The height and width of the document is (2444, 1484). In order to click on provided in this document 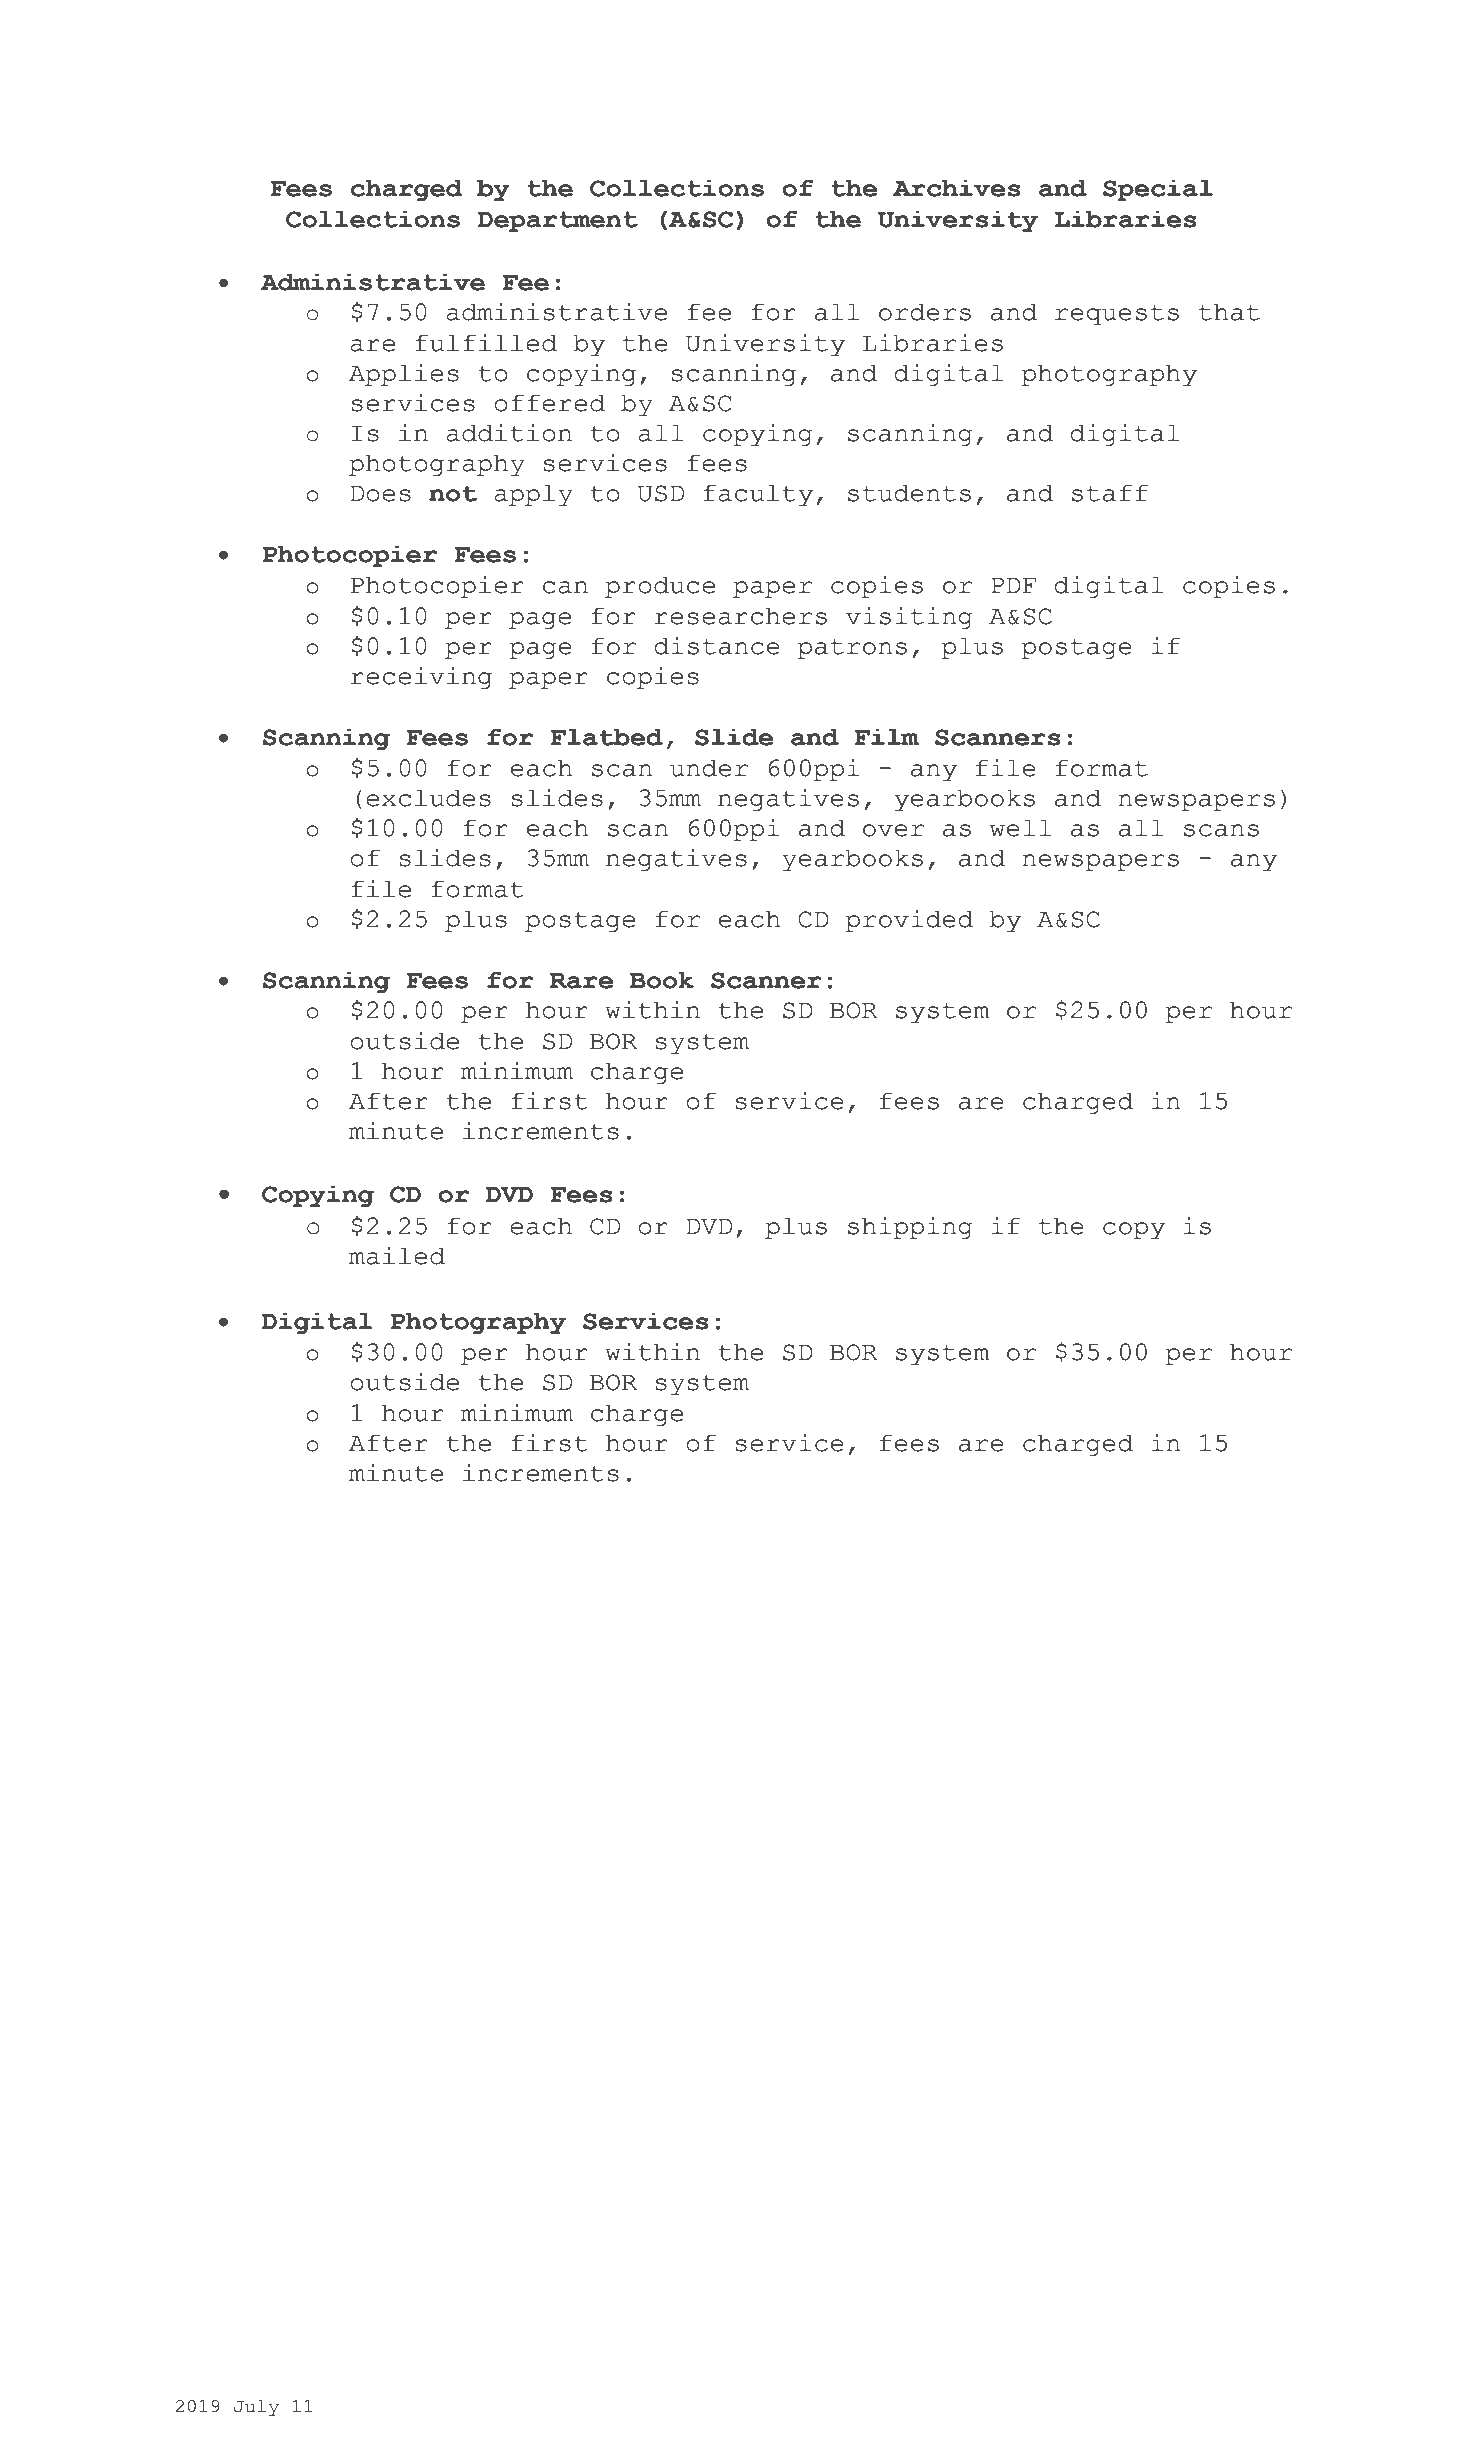, I will do `click(909, 921)`.
